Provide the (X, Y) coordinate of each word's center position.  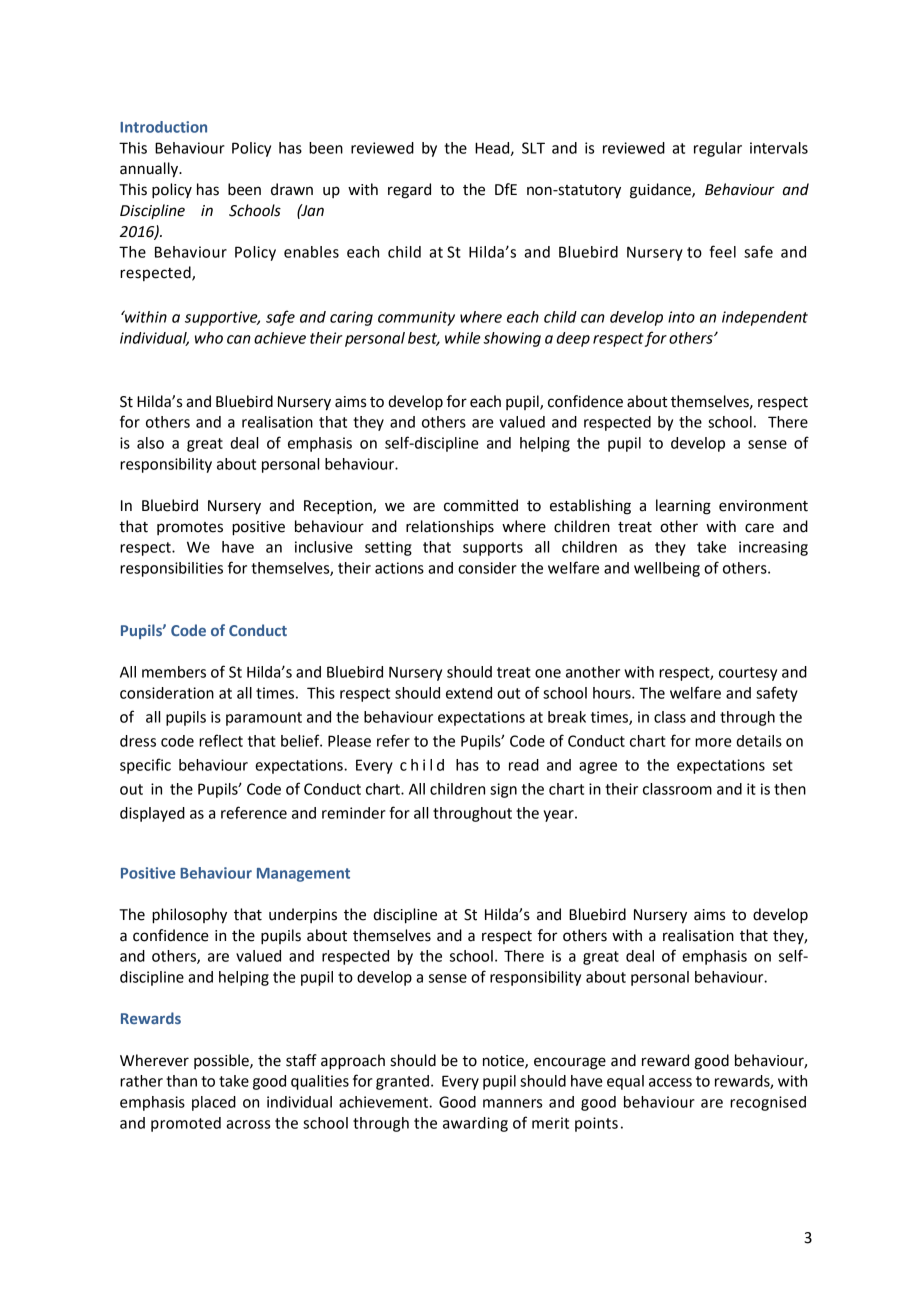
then (790, 789)
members (174, 672)
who (209, 338)
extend (469, 693)
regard (409, 191)
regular (718, 149)
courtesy (748, 674)
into (681, 317)
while (463, 338)
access (670, 1082)
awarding (475, 1124)
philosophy (189, 916)
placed (214, 1103)
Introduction (163, 127)
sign (503, 790)
